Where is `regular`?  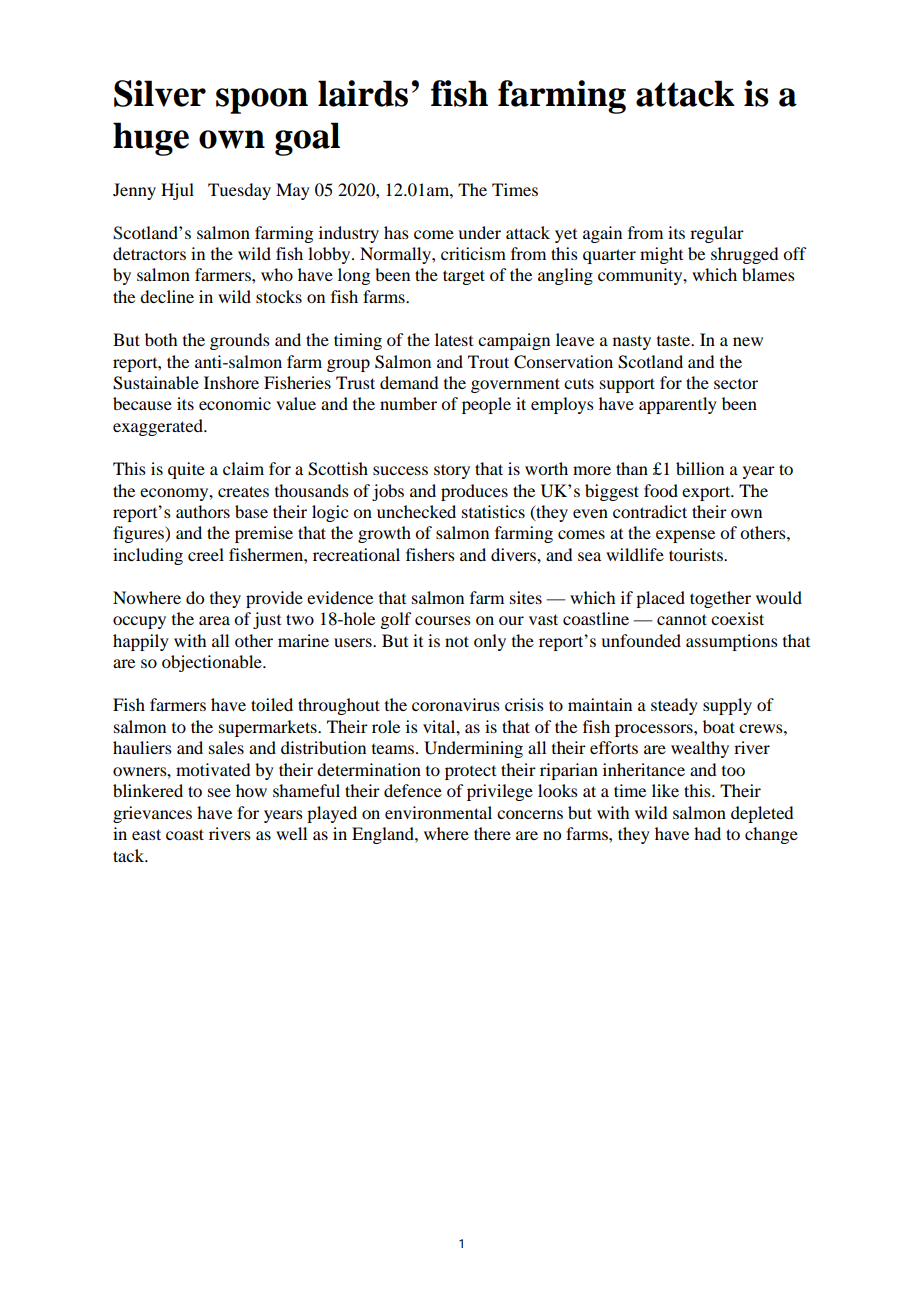
regular is located at coordinates (717, 234).
